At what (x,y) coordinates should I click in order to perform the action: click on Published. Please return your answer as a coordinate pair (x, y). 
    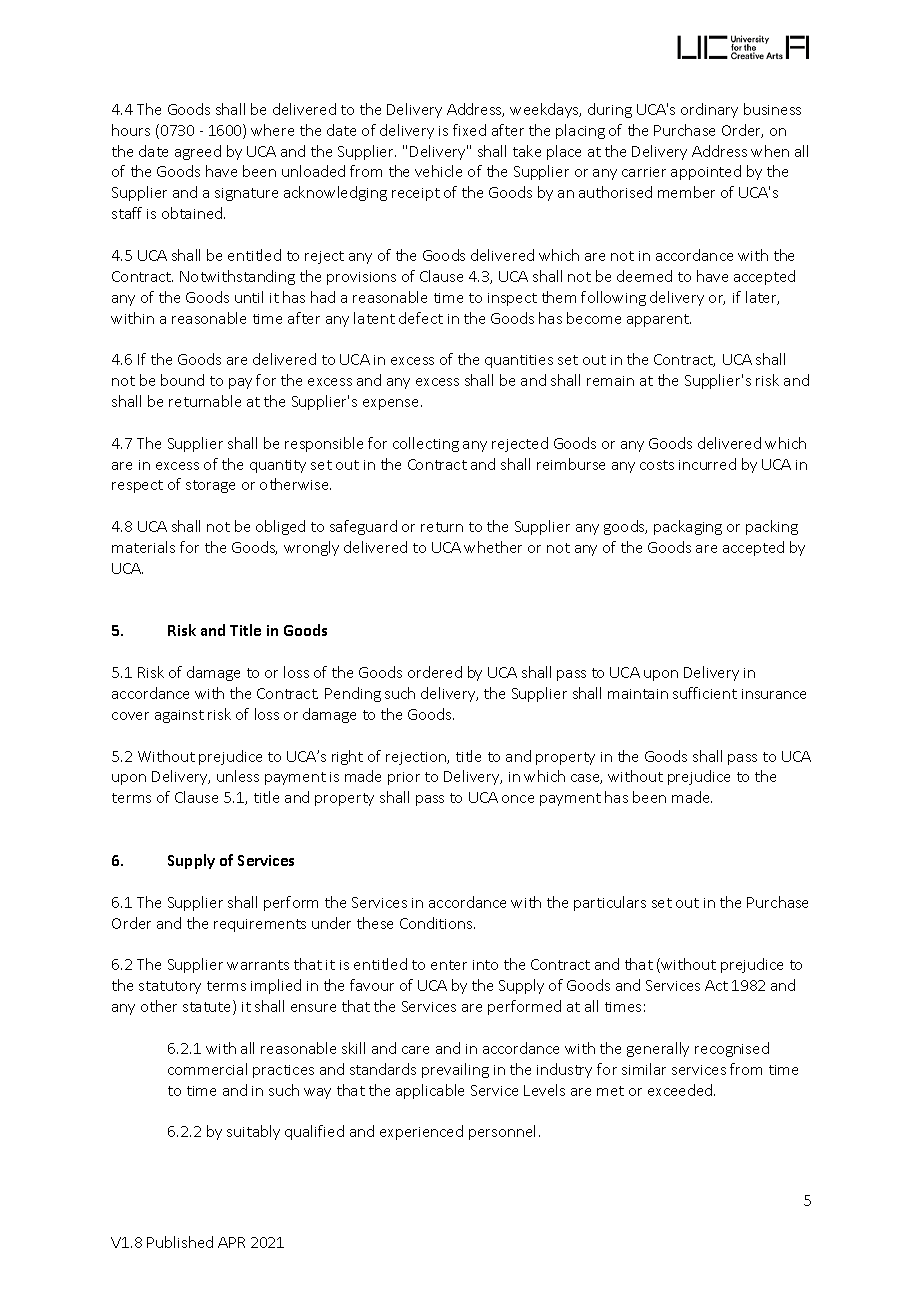
    Looking at the image, I should click on (180, 1242).
